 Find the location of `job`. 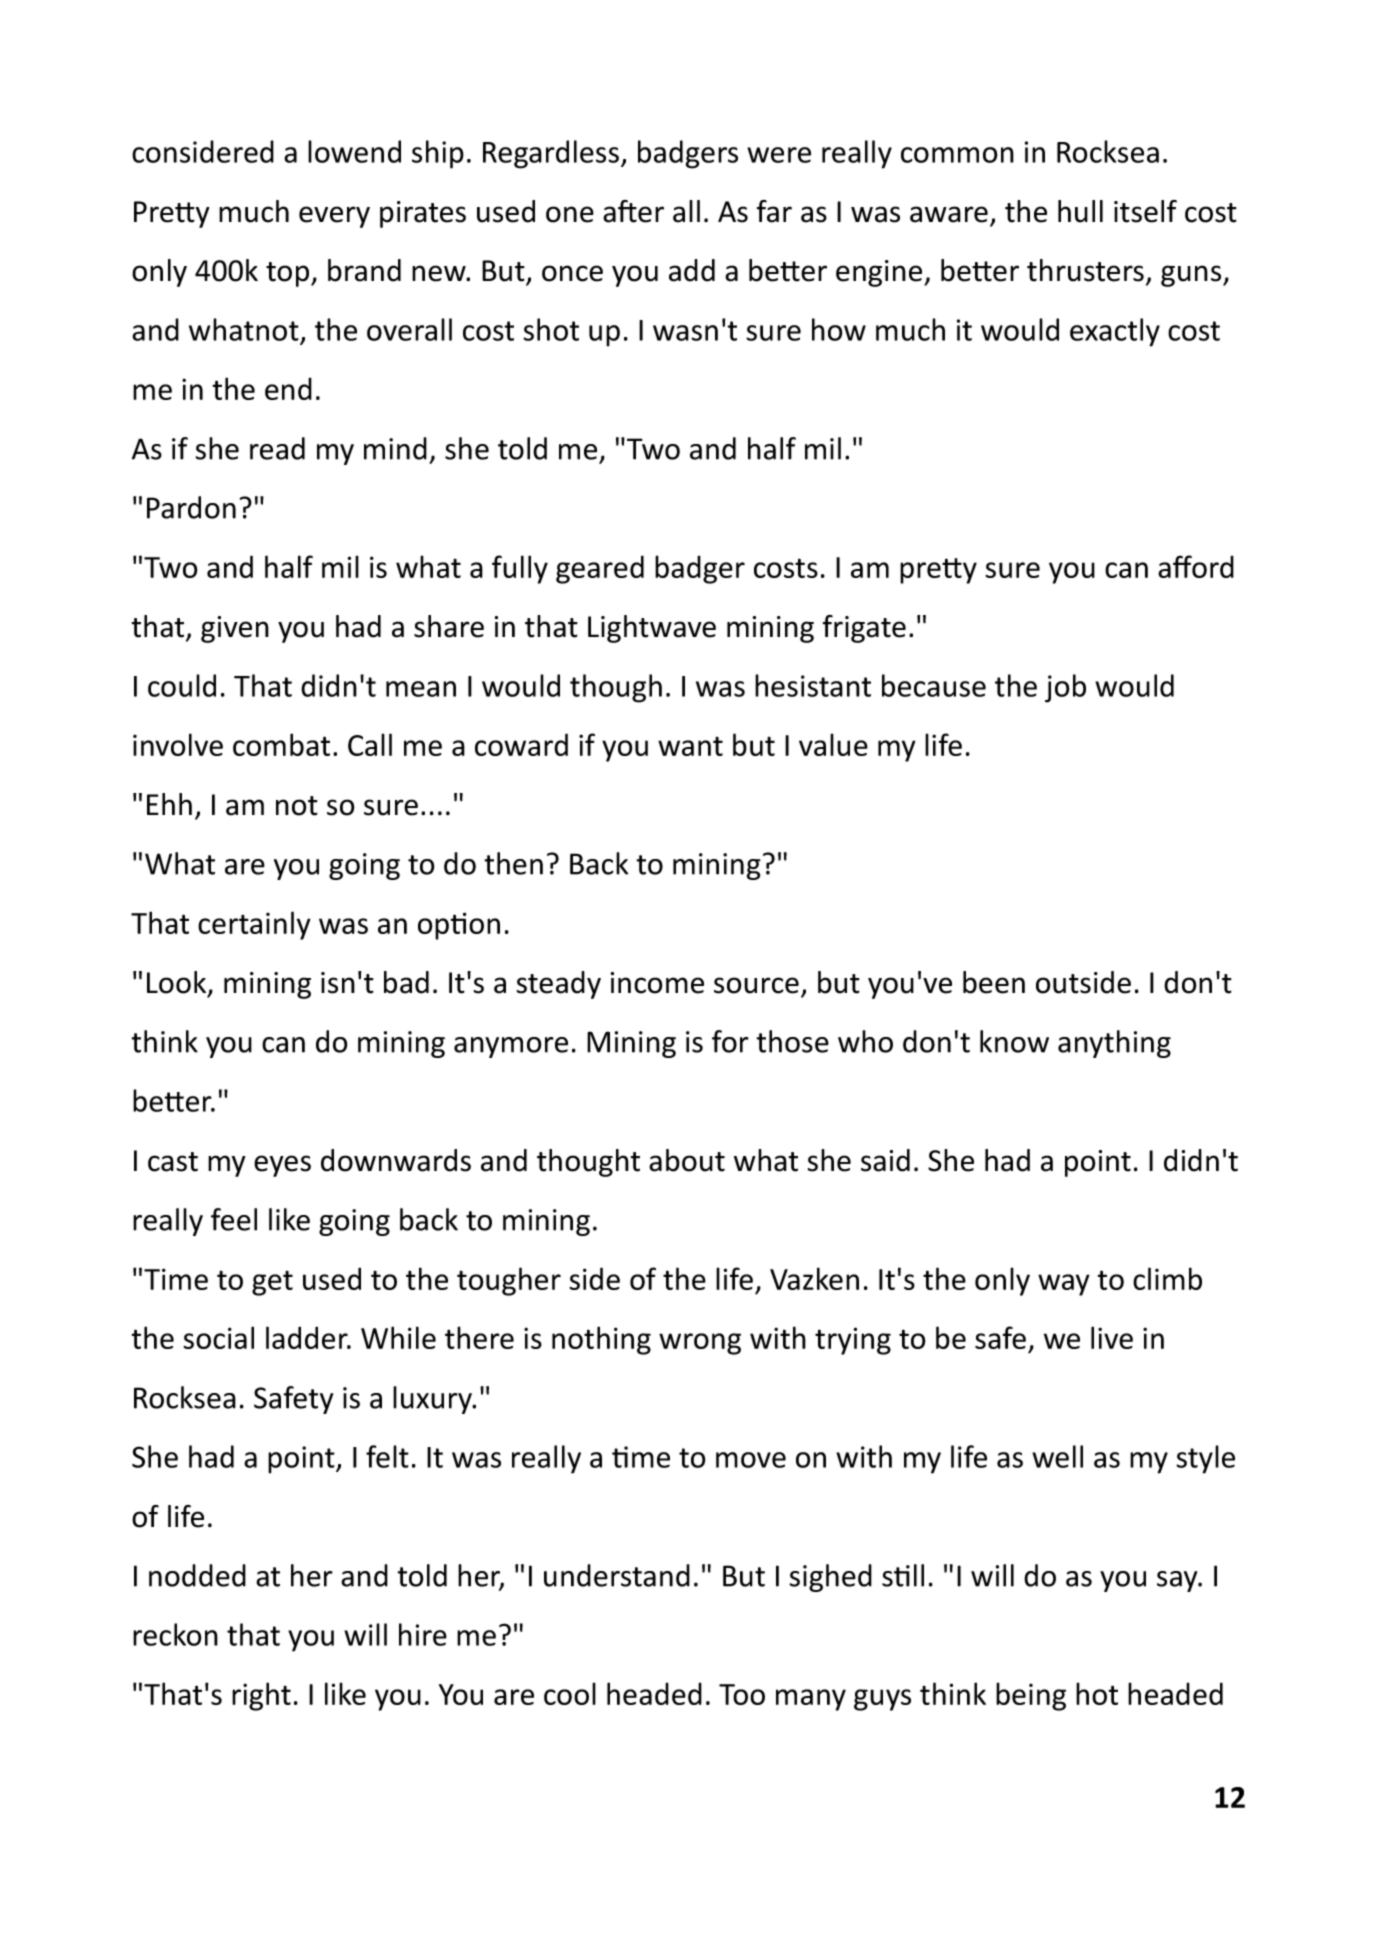

job is located at coordinates (1065, 688).
